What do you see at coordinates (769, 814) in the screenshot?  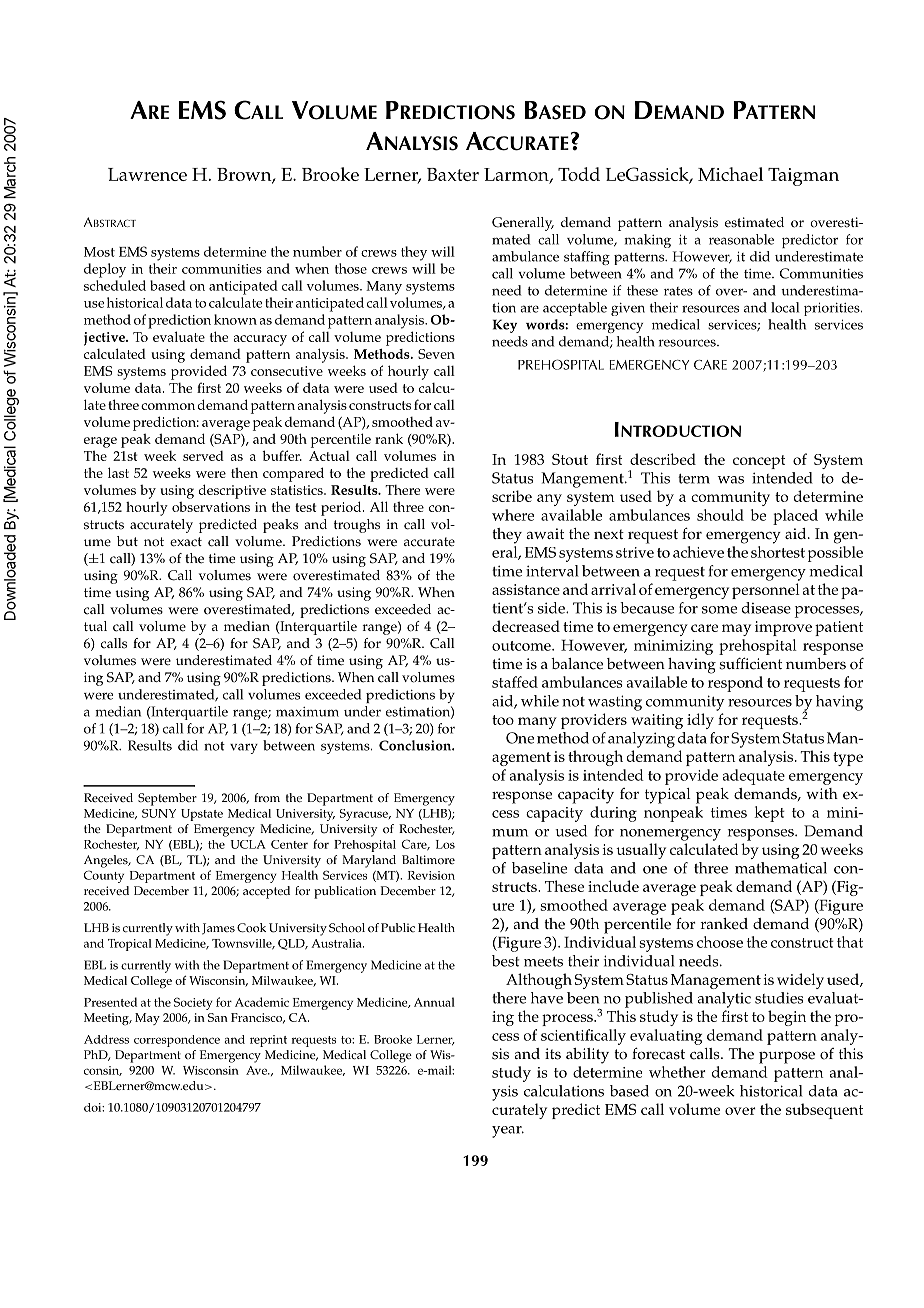 I see `kept` at bounding box center [769, 814].
